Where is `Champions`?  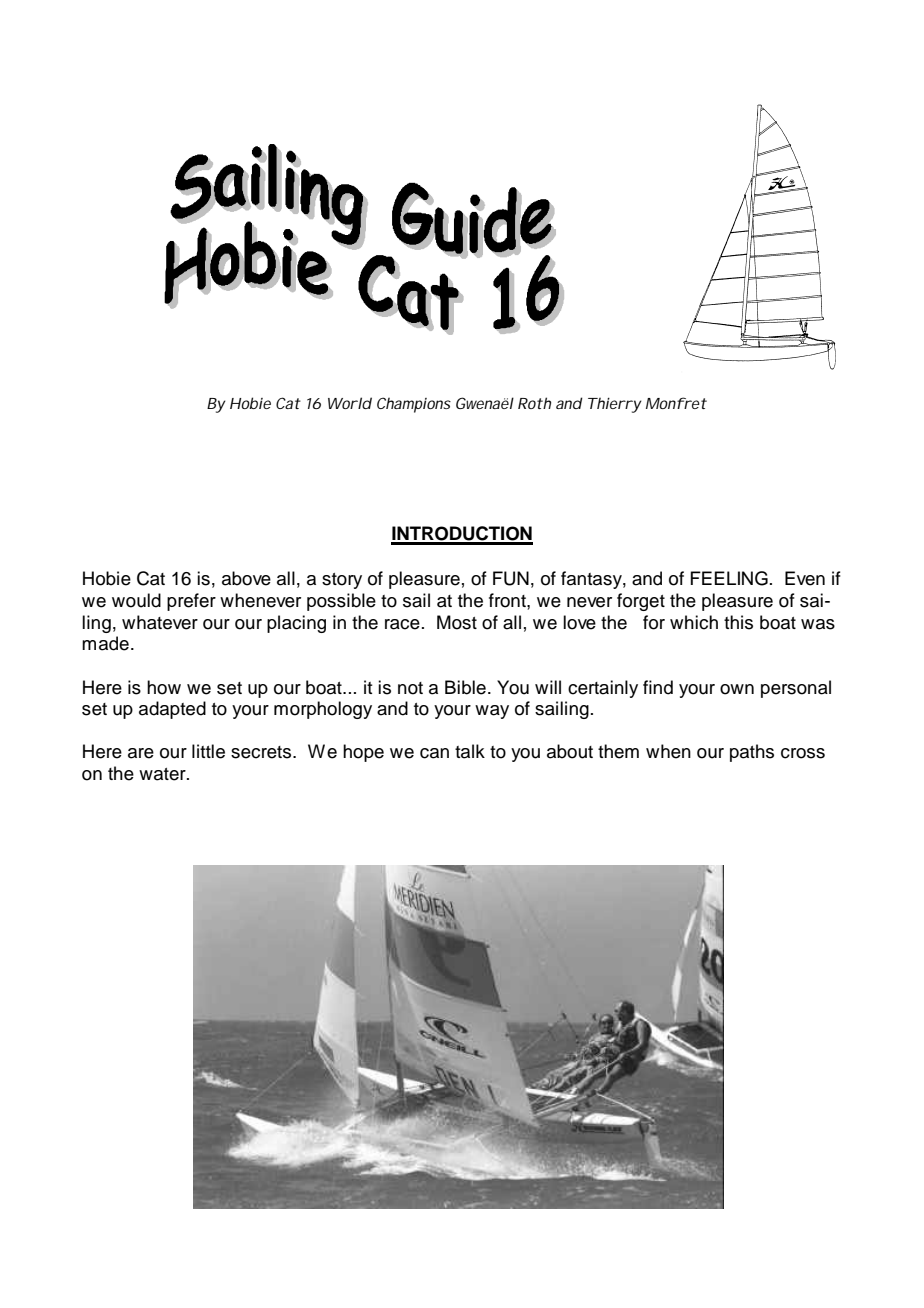
Champions is located at coordinates (414, 405).
